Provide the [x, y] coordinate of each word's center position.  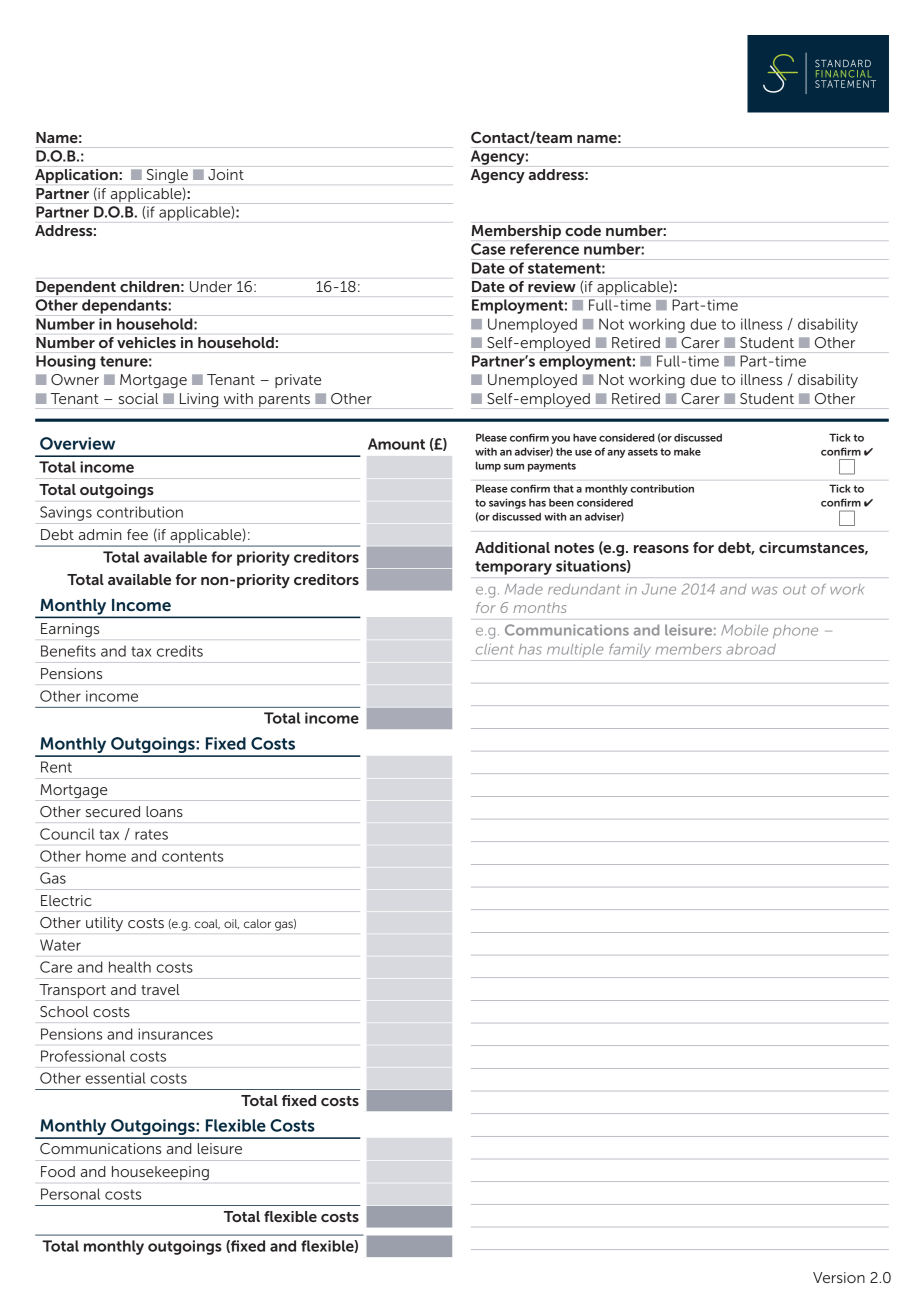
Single [167, 176]
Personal [70, 1194]
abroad [751, 649]
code [583, 230]
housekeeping [160, 1173]
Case [488, 249]
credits [180, 651]
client [495, 649]
